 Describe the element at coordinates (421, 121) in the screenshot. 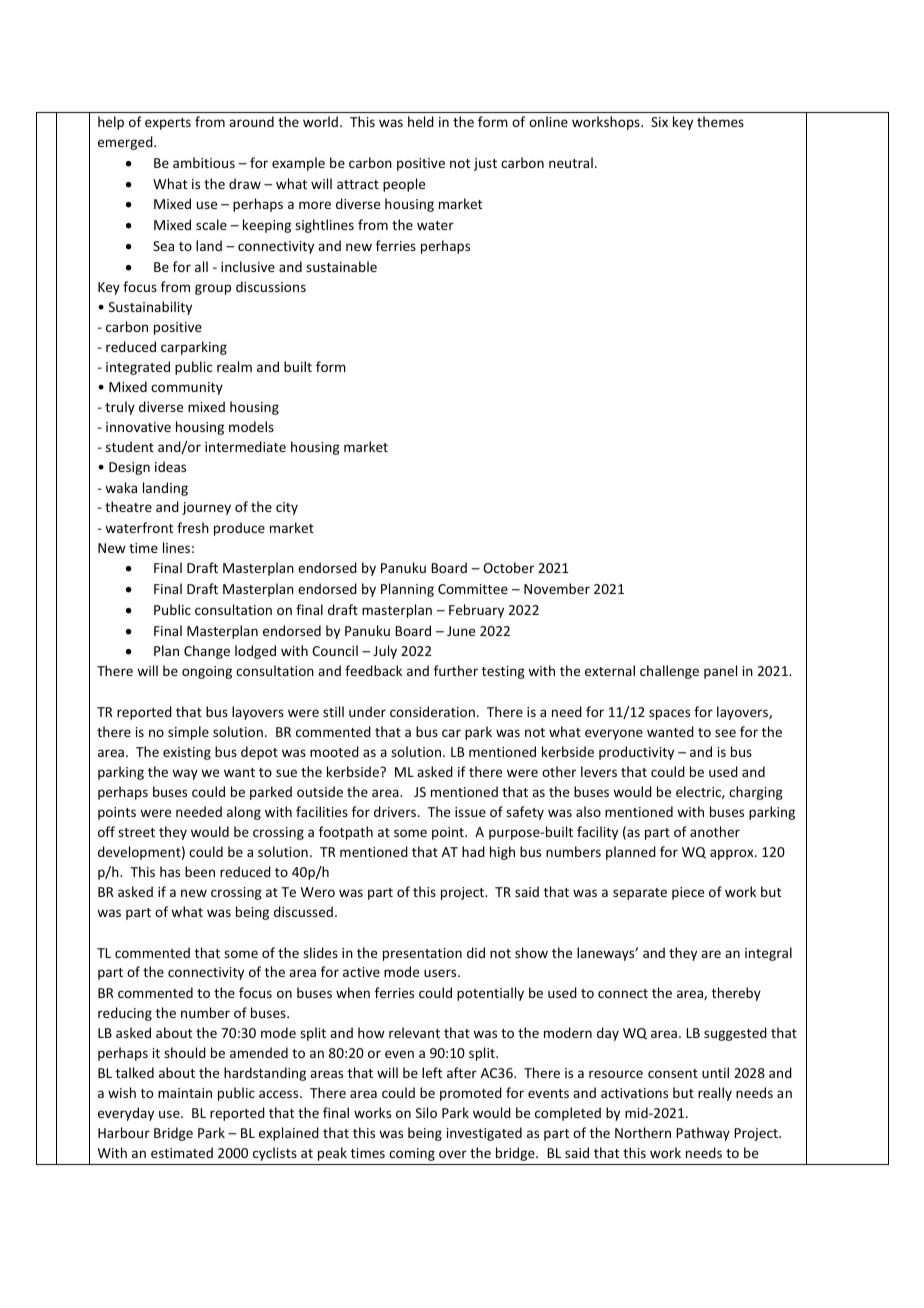

I see `held` at that location.
